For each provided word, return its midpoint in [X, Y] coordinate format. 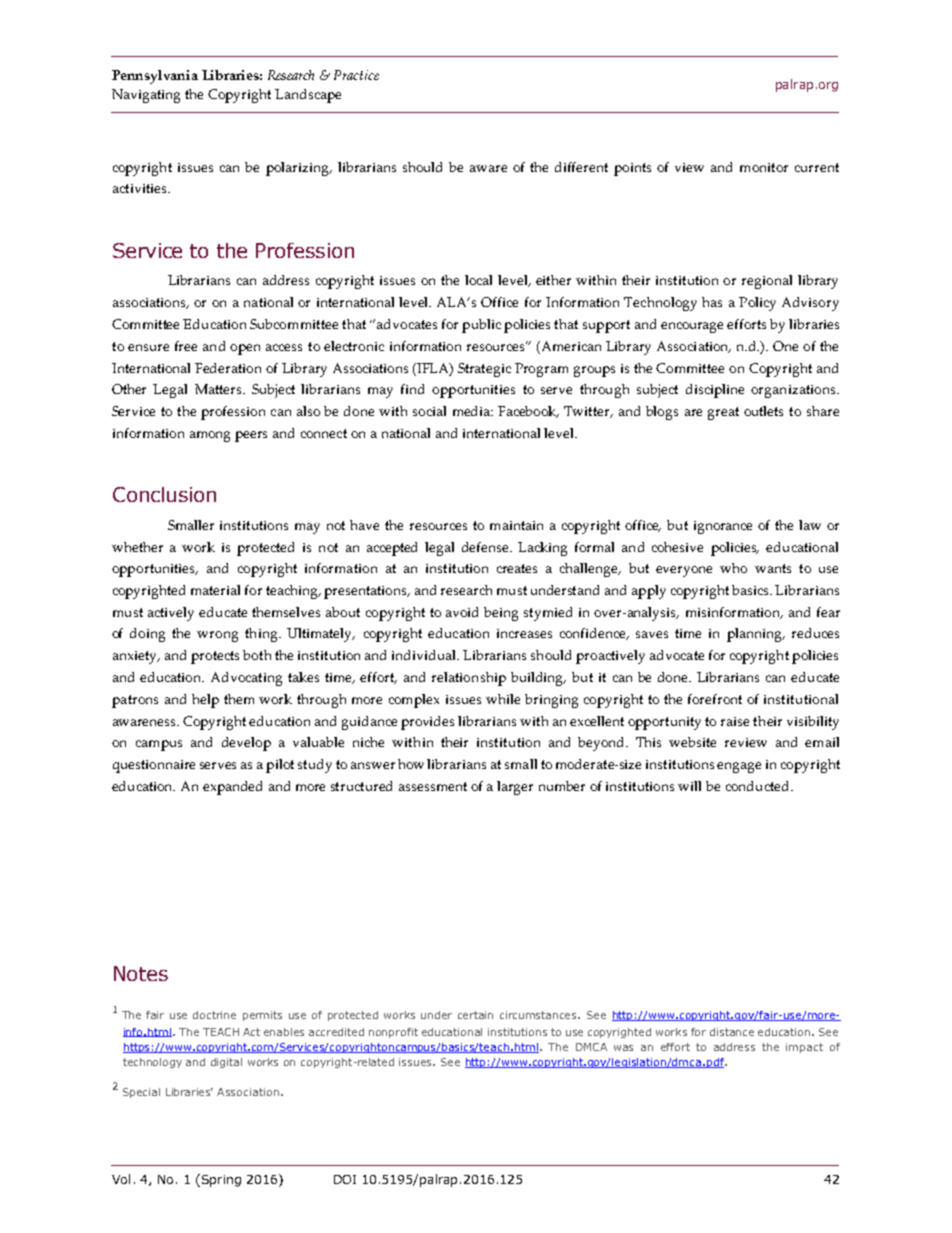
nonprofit [393, 1033]
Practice [356, 75]
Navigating [146, 96]
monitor [764, 167]
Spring [220, 1180]
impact [804, 1048]
